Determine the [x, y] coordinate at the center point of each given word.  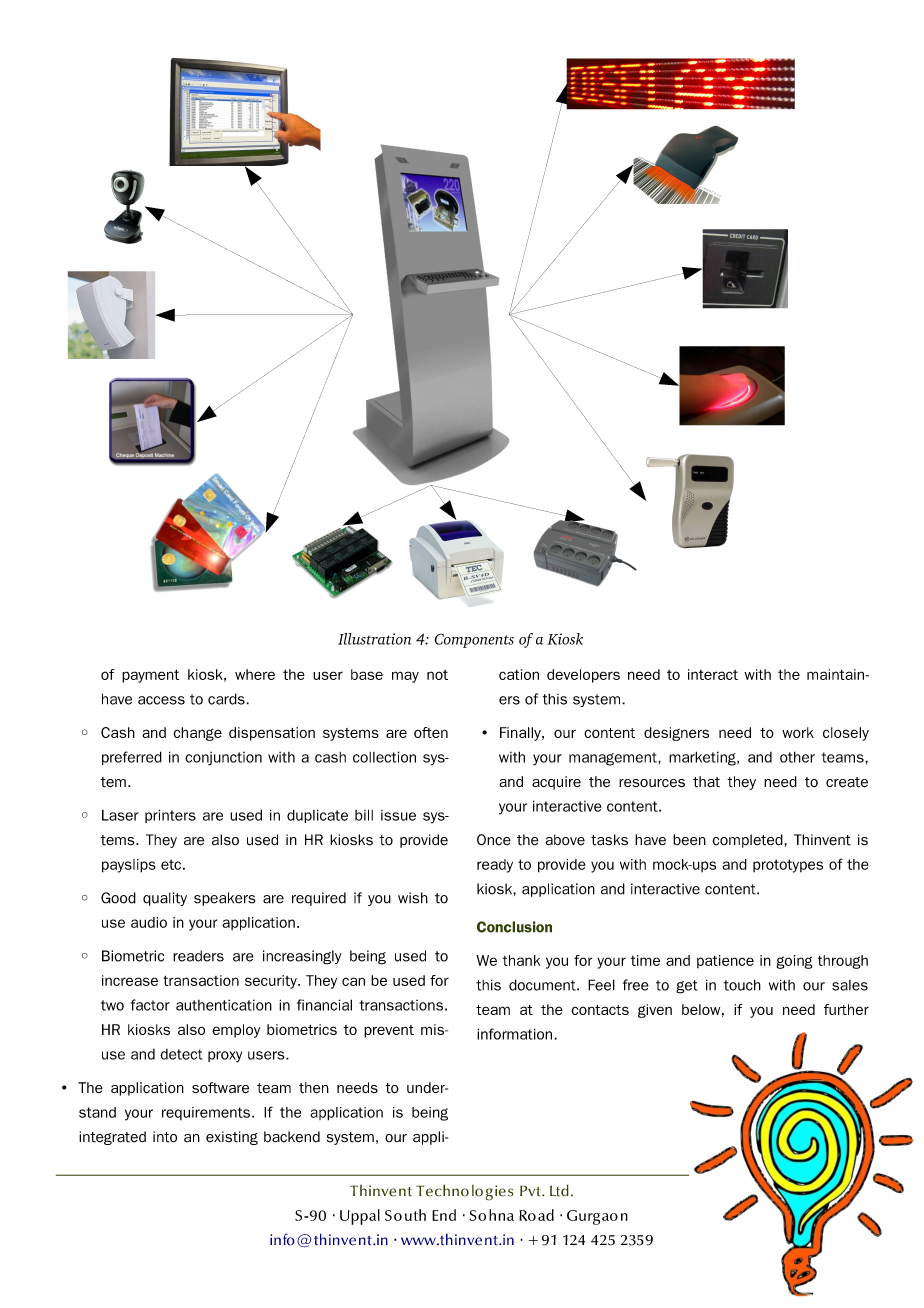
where [255, 674]
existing [232, 1138]
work [798, 732]
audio [149, 922]
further [846, 1009]
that [706, 782]
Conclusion [514, 927]
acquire [556, 783]
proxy [225, 1057]
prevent [389, 1031]
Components [474, 640]
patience [725, 961]
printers [170, 816]
